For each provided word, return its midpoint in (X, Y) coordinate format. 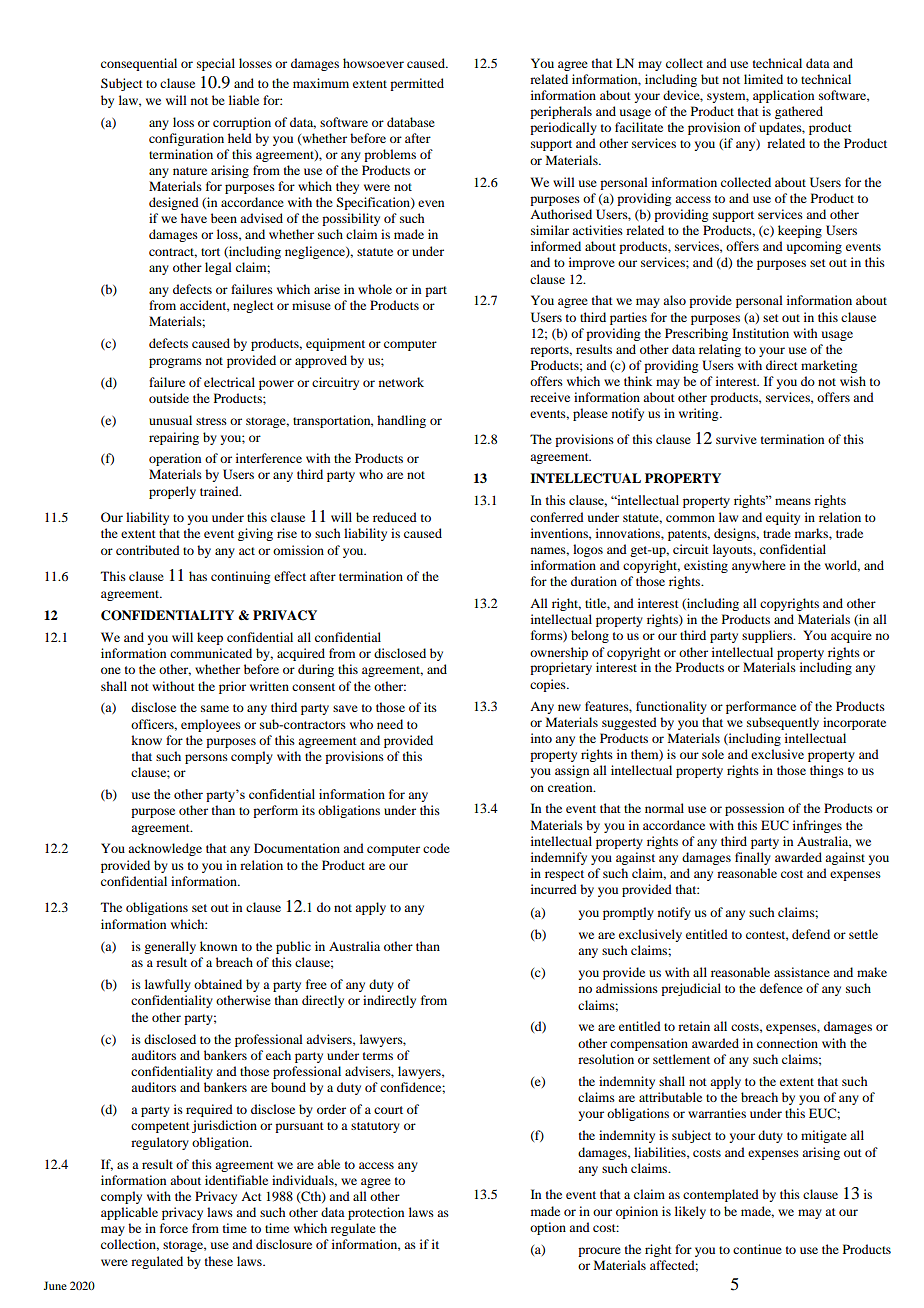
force (174, 1228)
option (548, 1228)
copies (549, 685)
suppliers (768, 636)
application (783, 96)
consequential (139, 64)
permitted (417, 84)
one (111, 670)
